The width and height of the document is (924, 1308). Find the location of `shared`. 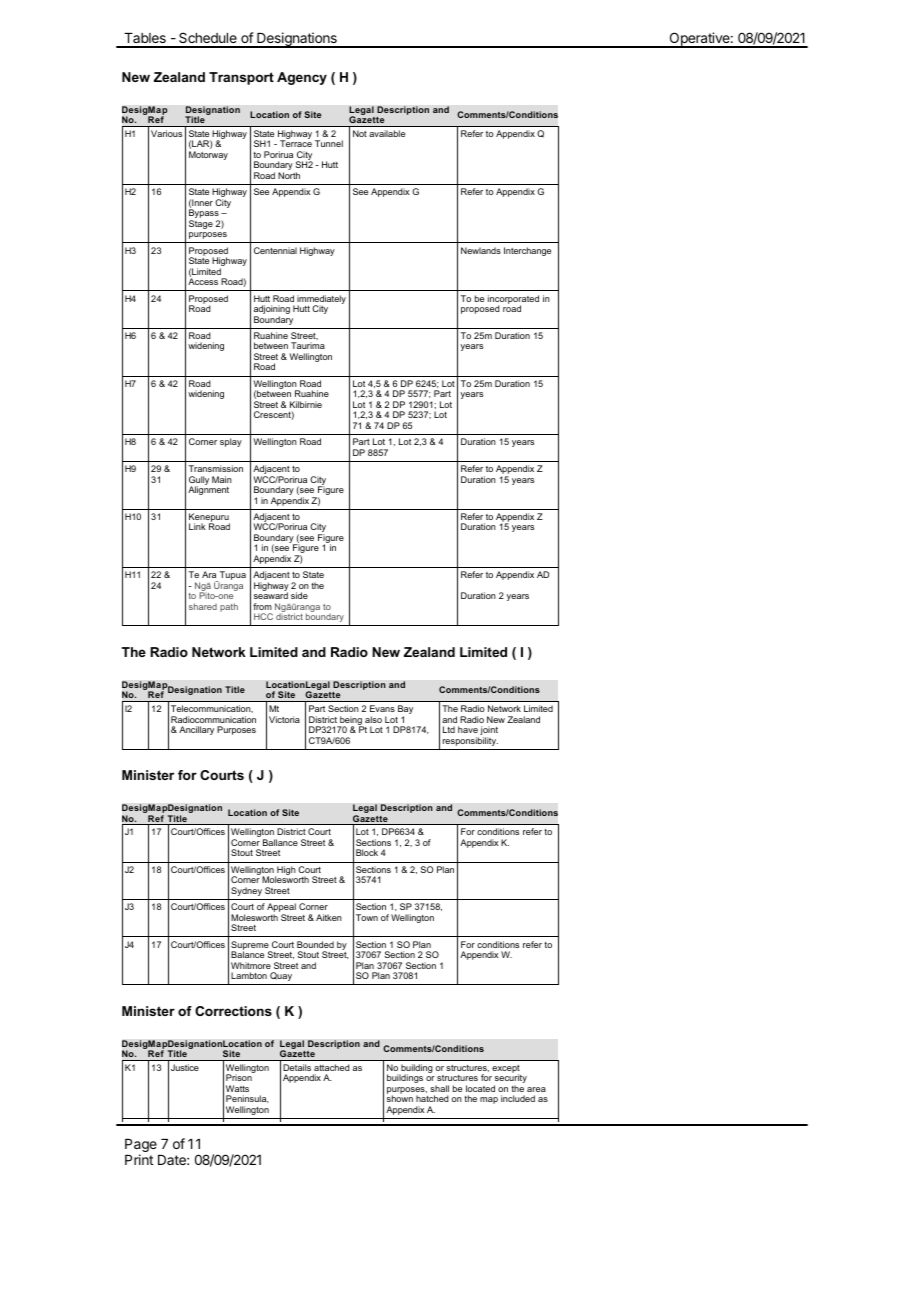

shared is located at coordinates (203, 606).
